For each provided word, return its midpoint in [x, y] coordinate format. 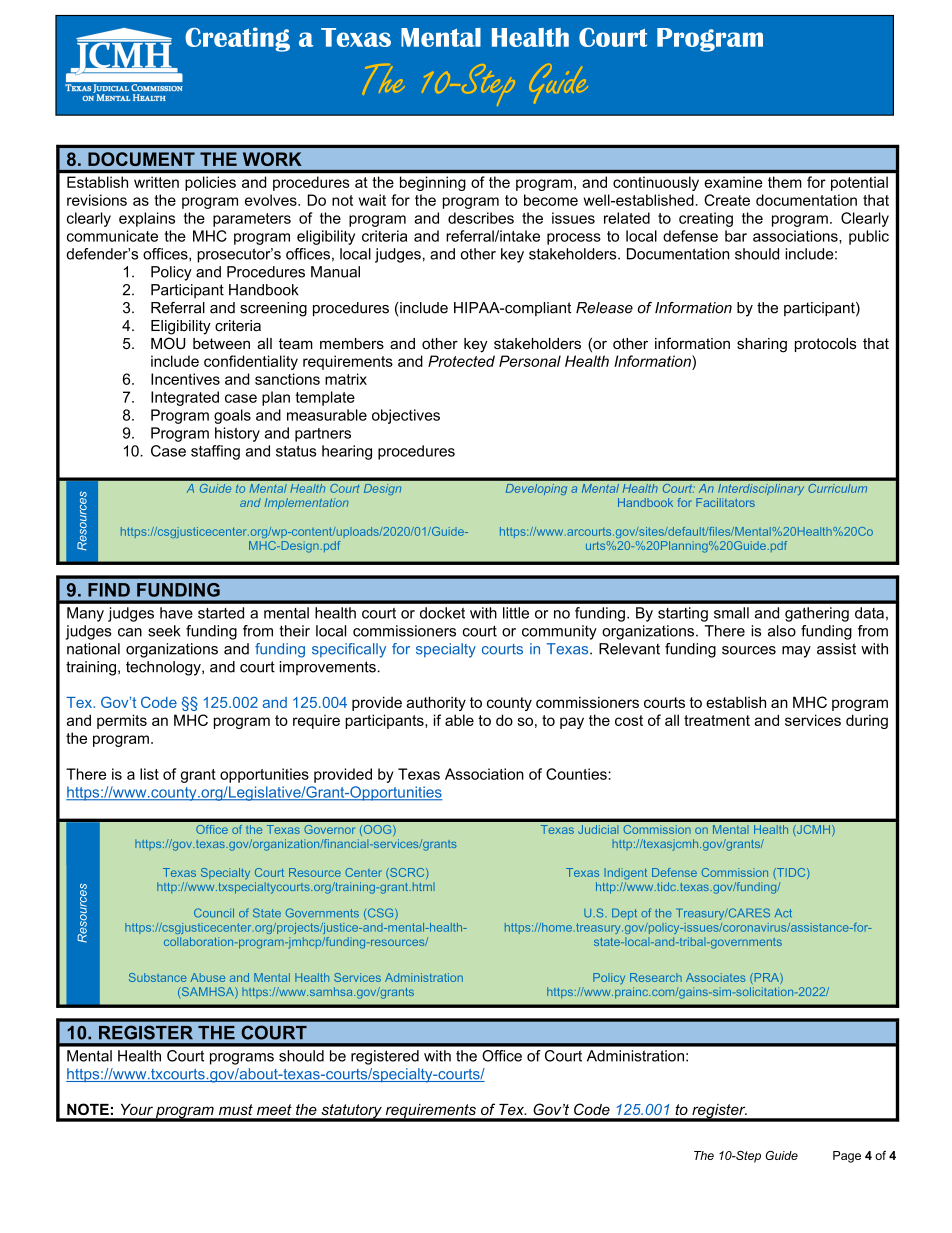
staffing [215, 452]
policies [210, 183]
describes [481, 218]
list [149, 774]
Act [783, 913]
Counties [577, 774]
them [784, 182]
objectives [406, 416]
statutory [351, 1112]
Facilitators [725, 502]
